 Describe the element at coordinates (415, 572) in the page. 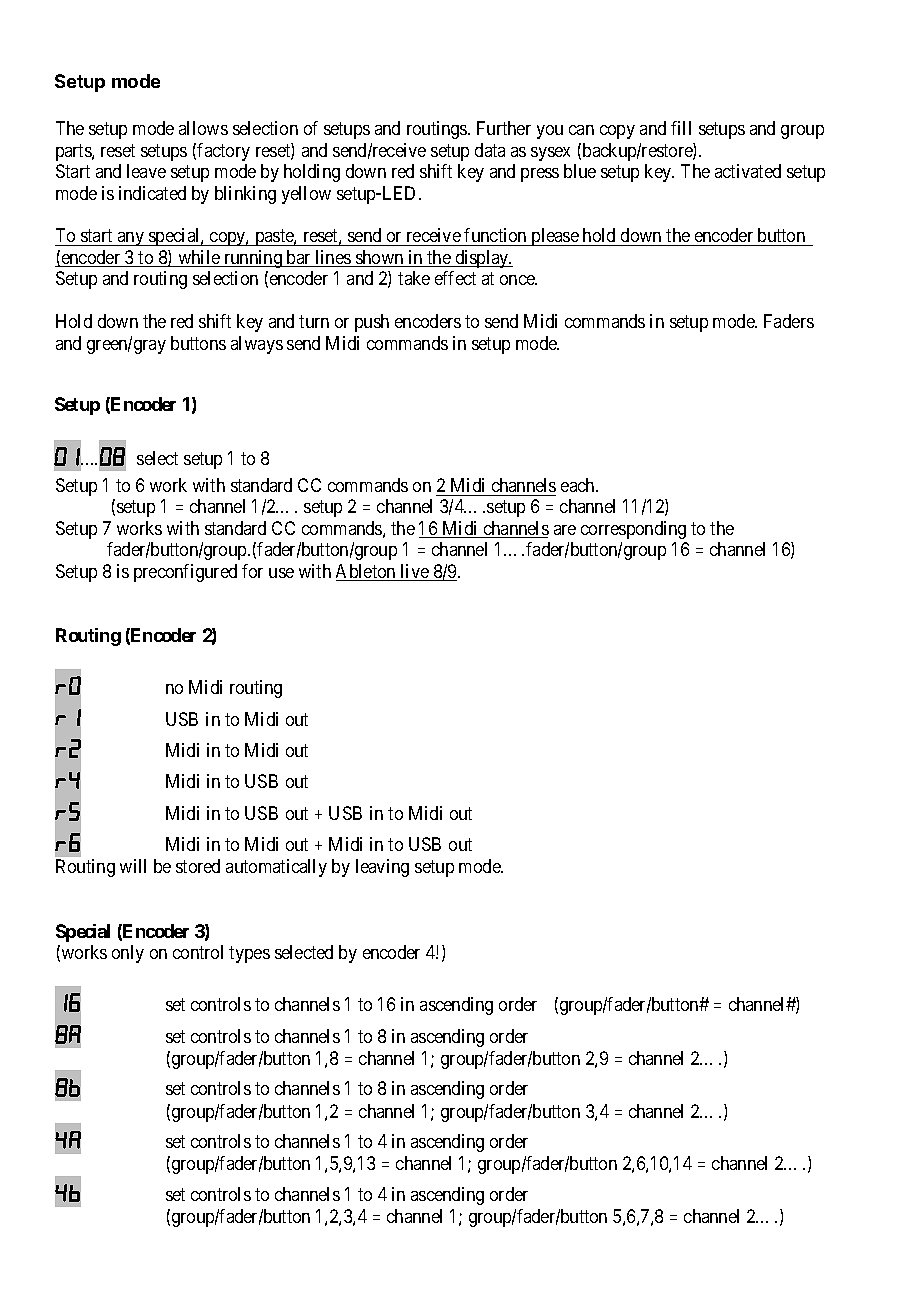

I see `live` at that location.
